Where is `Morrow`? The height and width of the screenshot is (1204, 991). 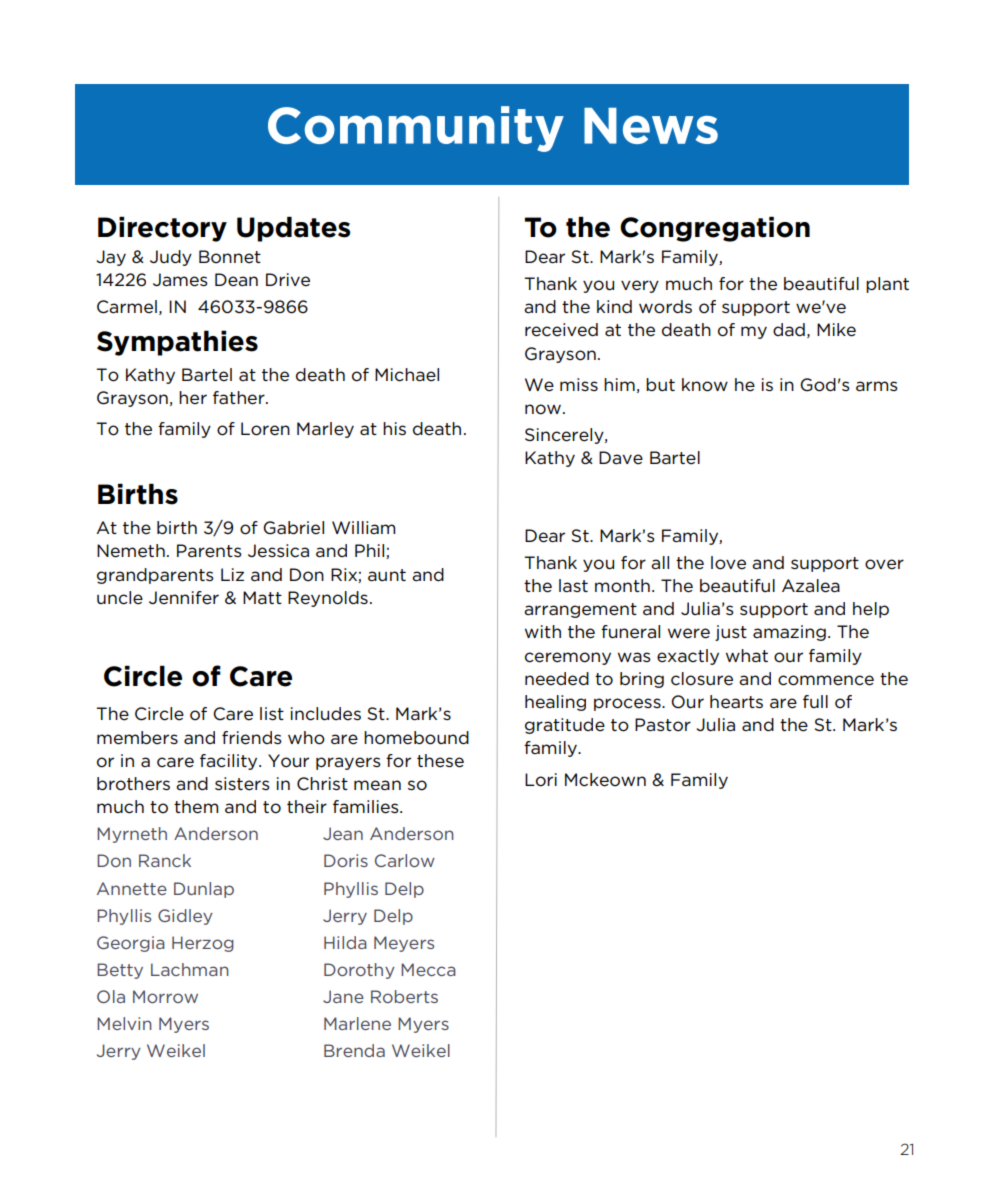
Morrow is located at coordinates (165, 996).
